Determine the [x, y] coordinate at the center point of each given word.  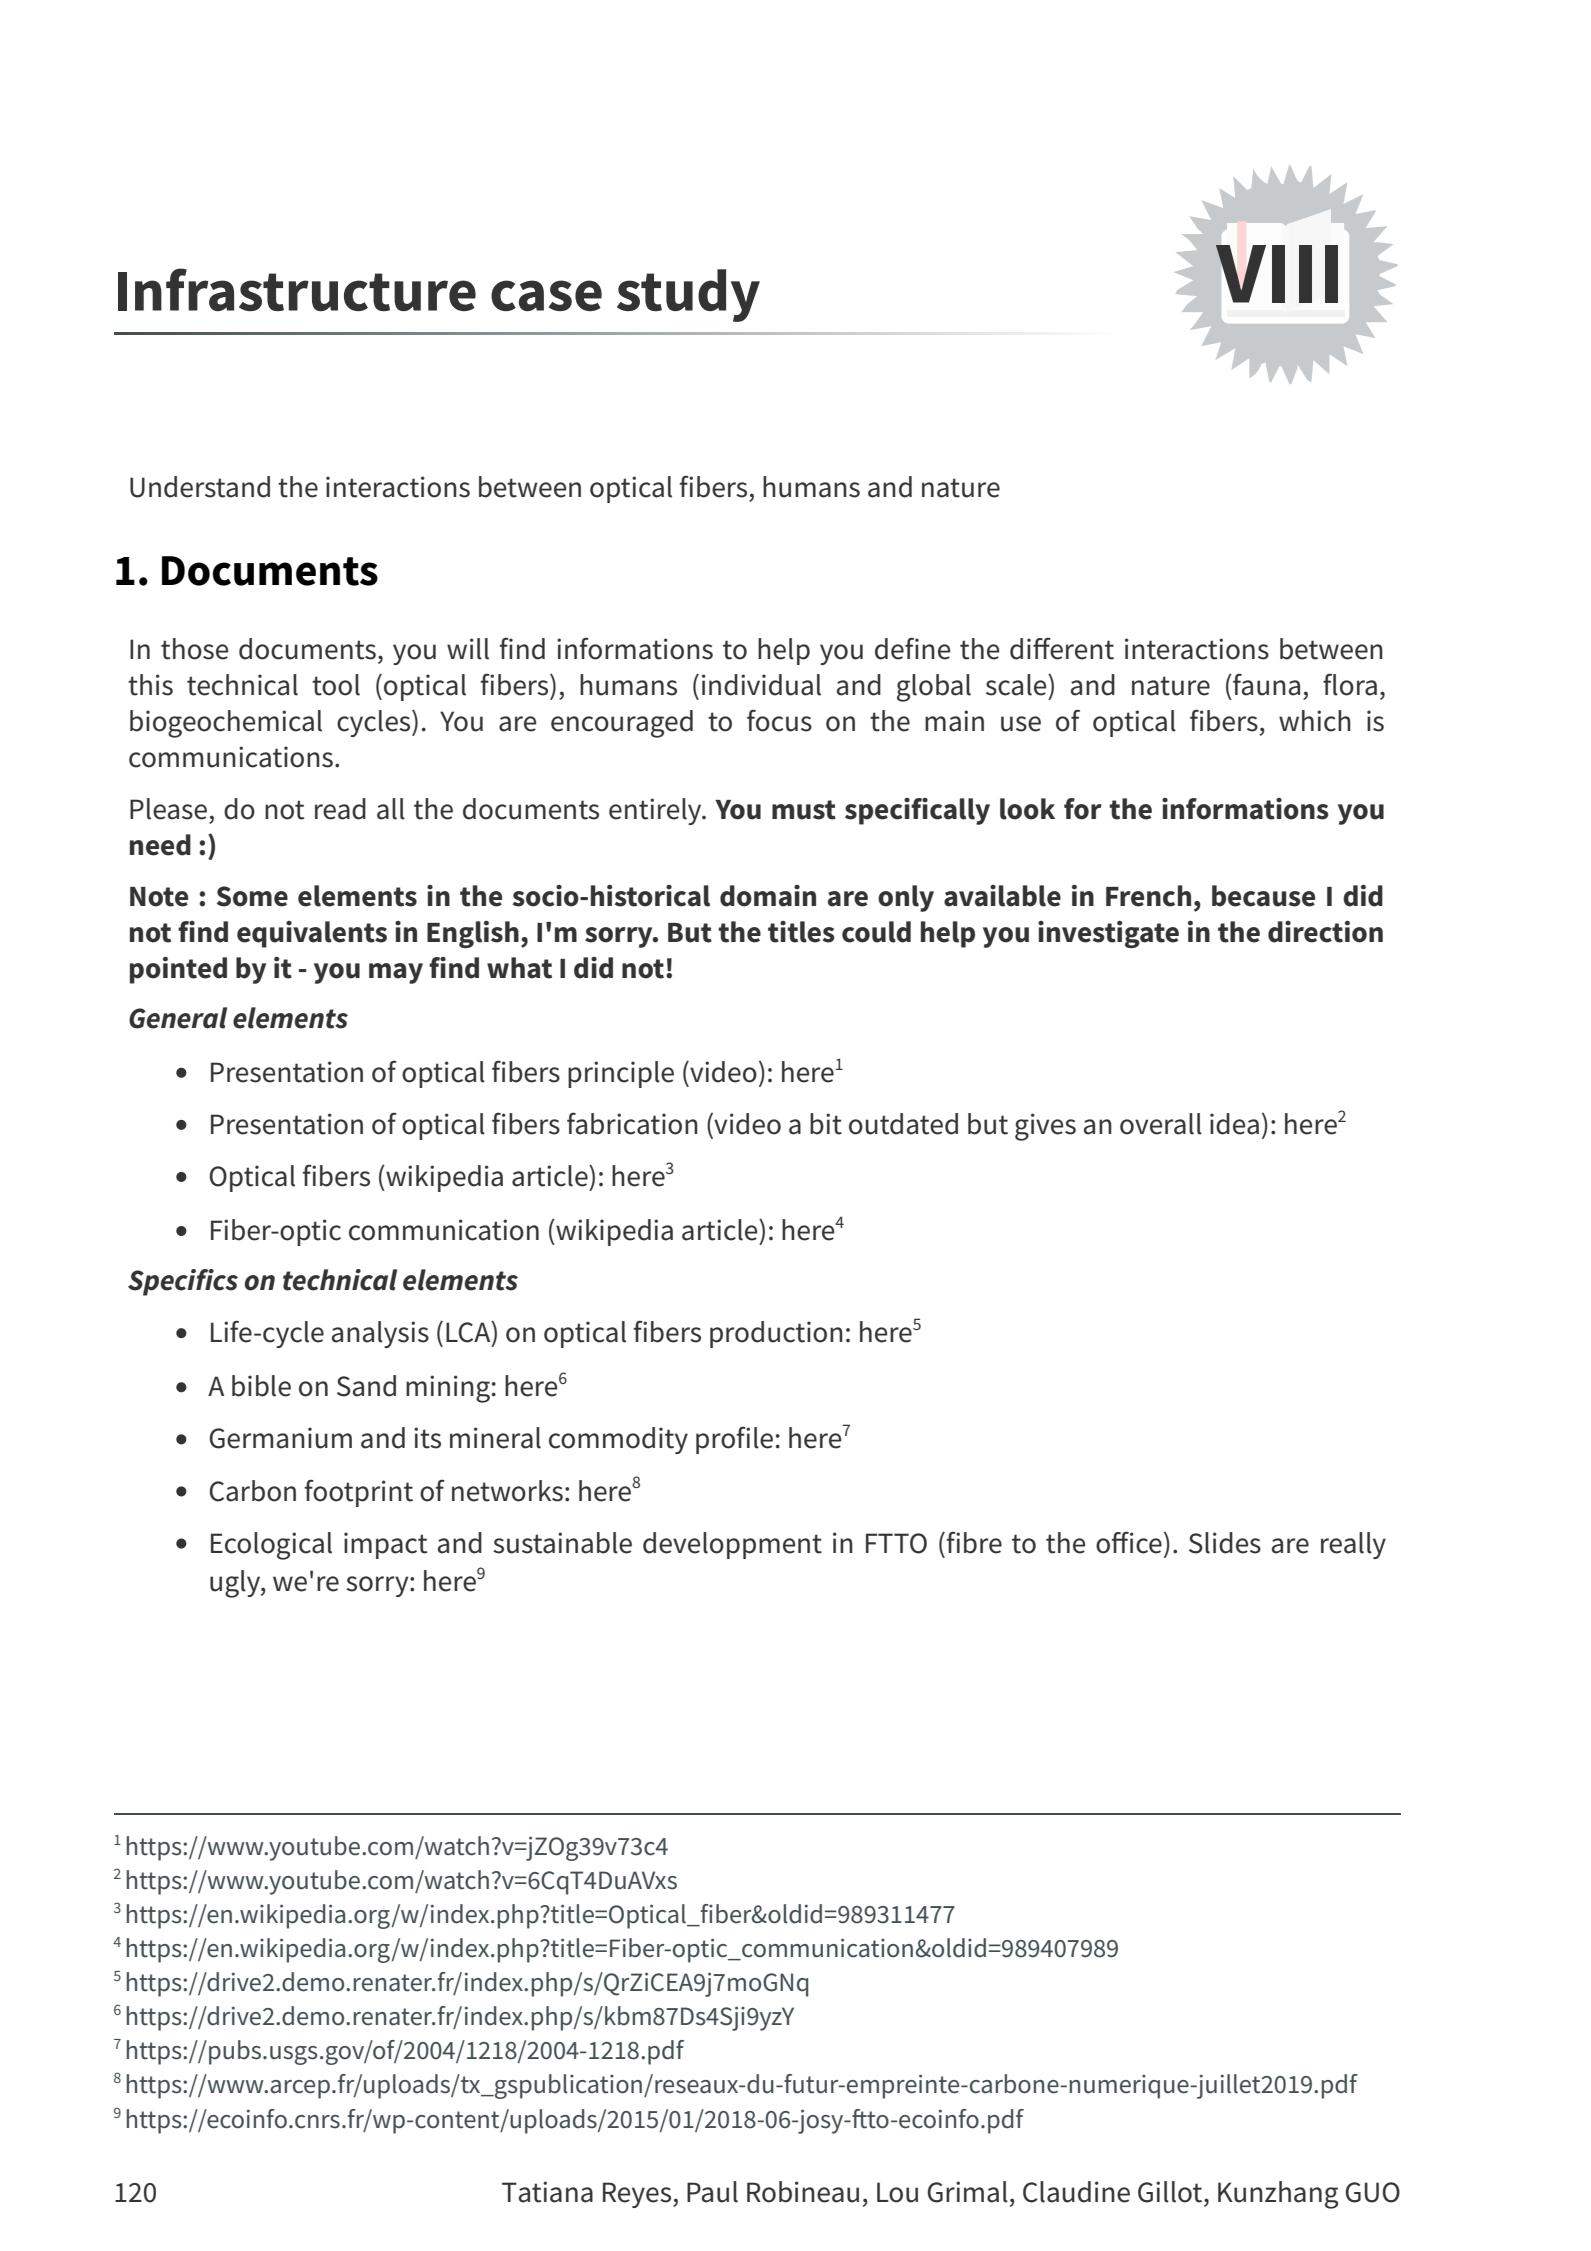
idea [1234, 1124]
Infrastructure [297, 289]
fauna [1265, 684]
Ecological [271, 1546]
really [1353, 1545]
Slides [1225, 1543]
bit [826, 1124]
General [178, 1018]
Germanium [281, 1438]
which [1315, 721]
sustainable [562, 1543]
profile [734, 1440]
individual [761, 685]
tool [336, 685]
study [688, 295]
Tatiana [547, 2192]
